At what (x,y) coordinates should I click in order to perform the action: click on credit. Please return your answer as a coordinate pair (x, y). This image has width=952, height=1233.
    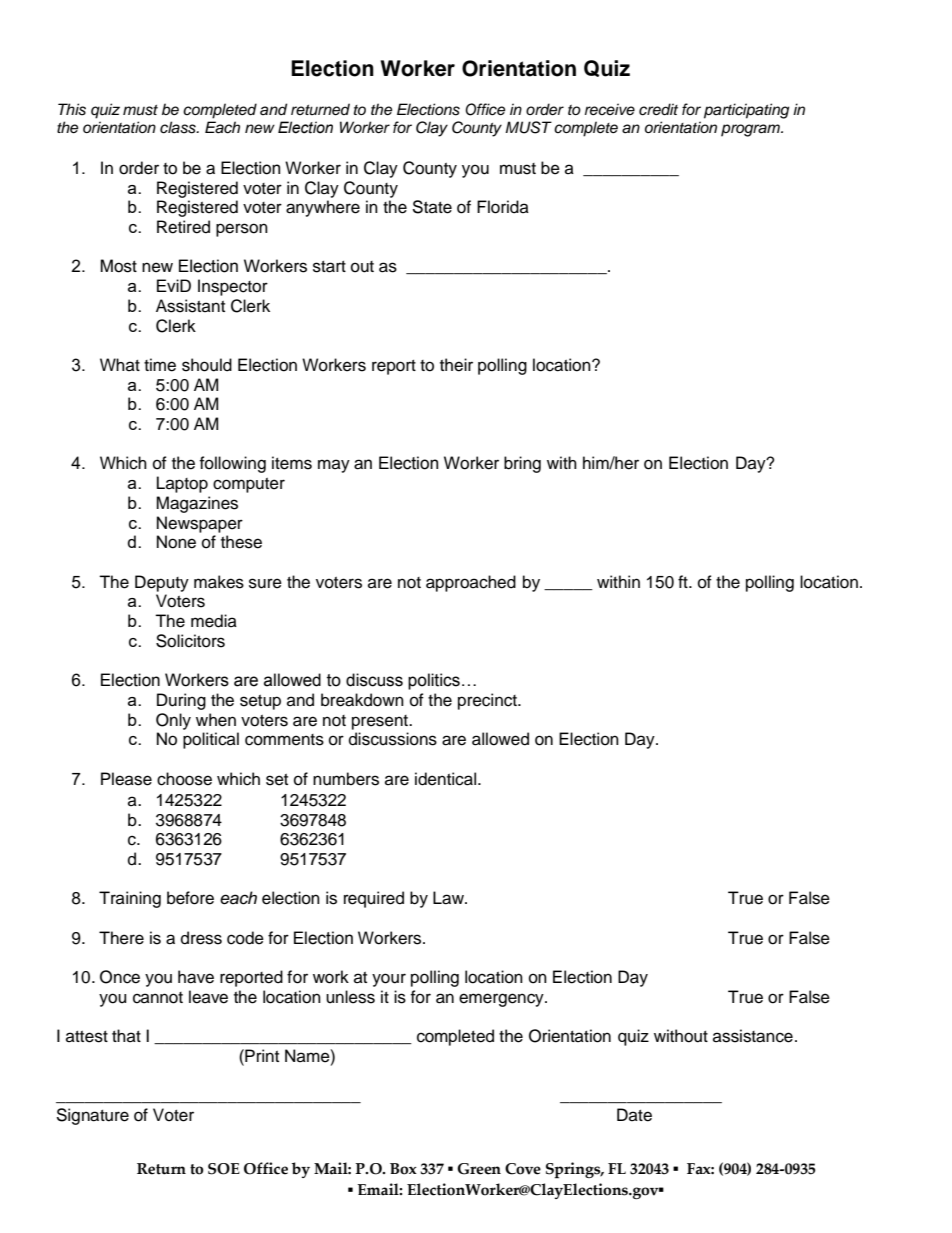
    Looking at the image, I should click on (658, 109).
